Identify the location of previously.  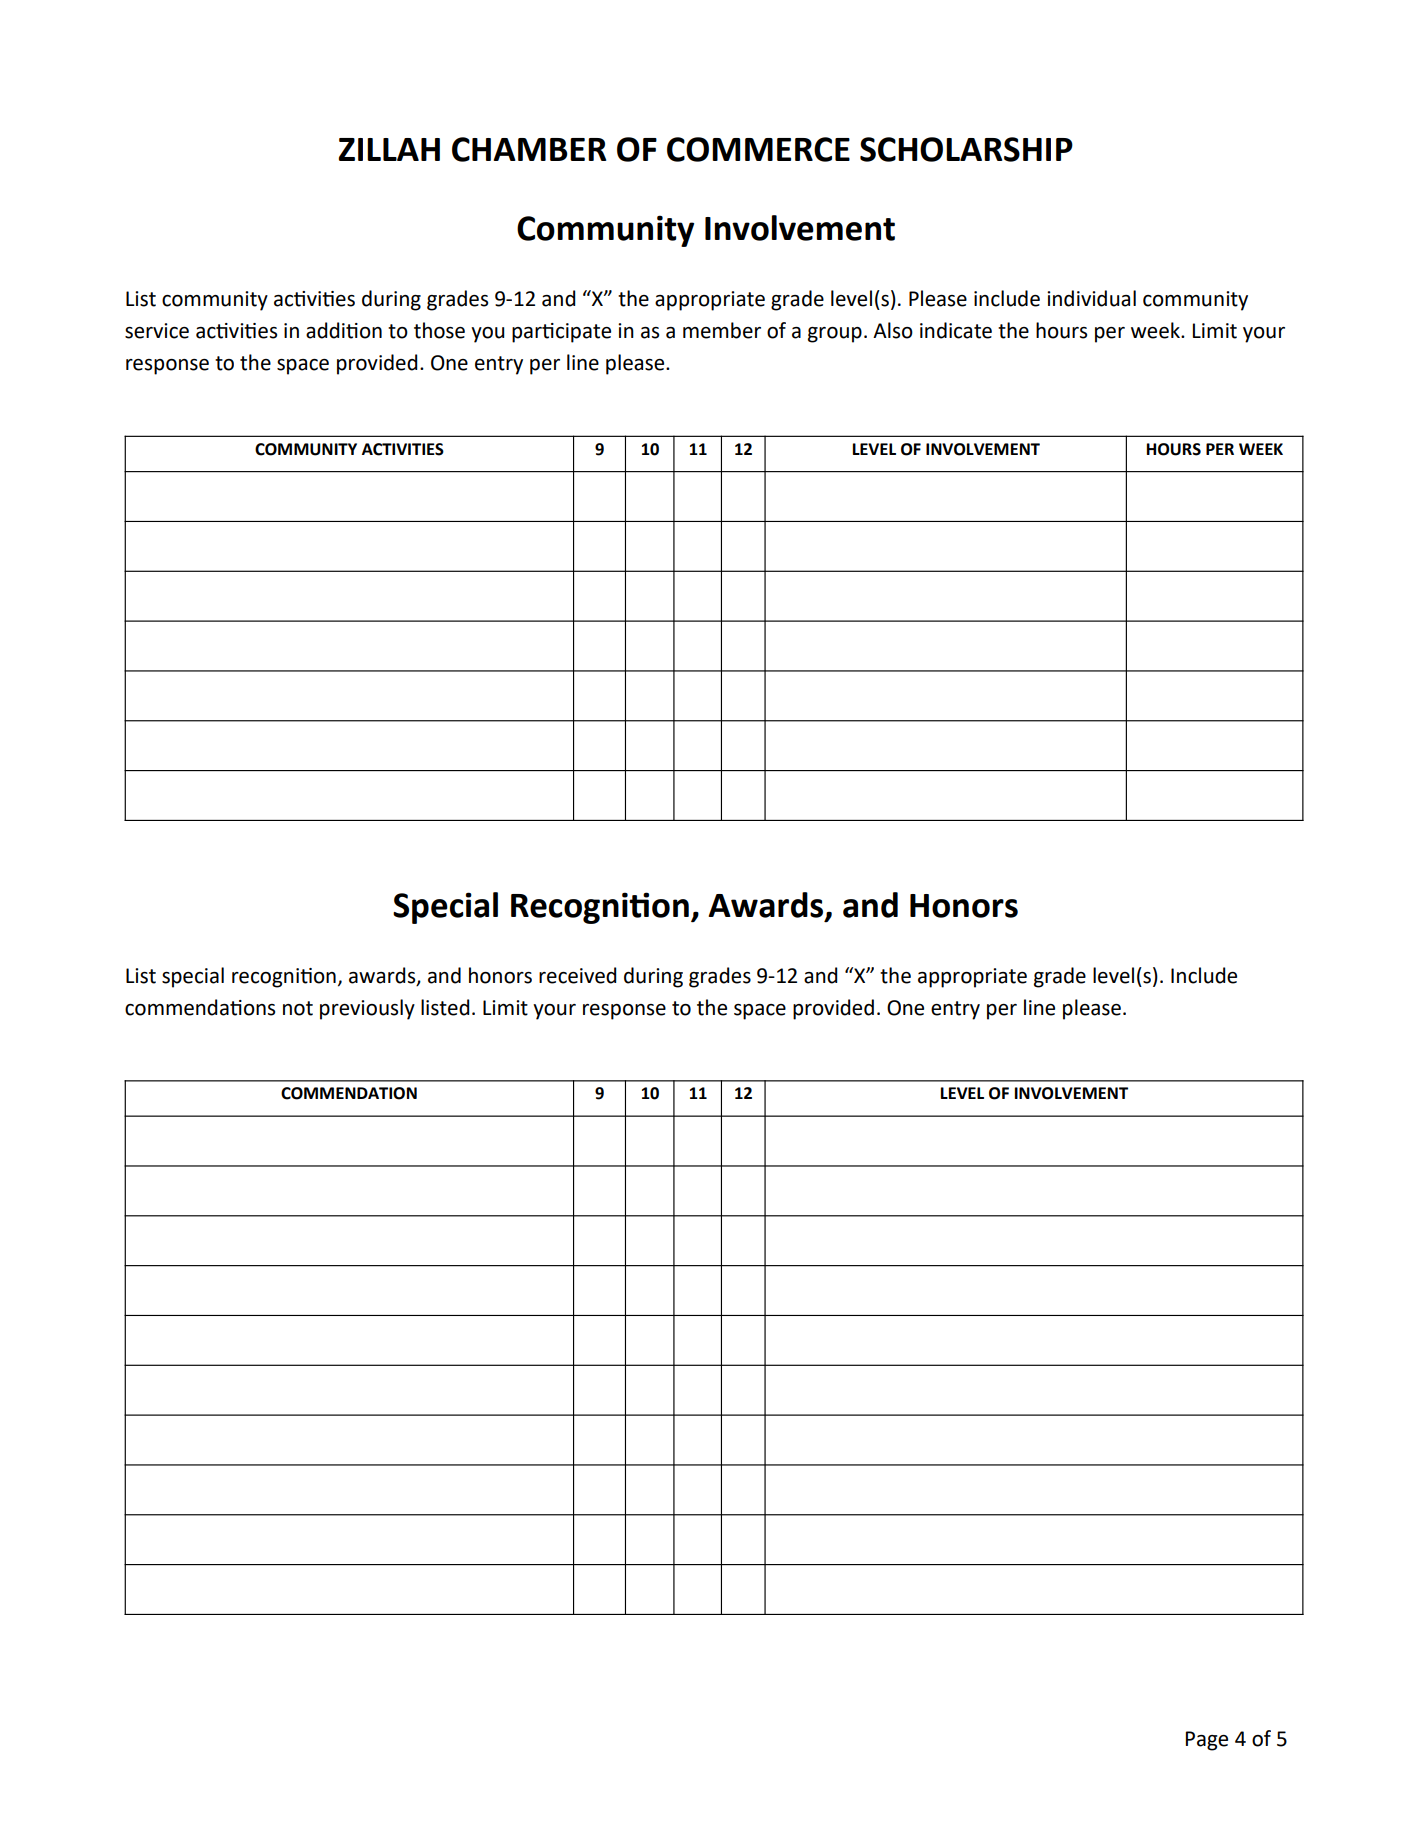
(367, 1009).
